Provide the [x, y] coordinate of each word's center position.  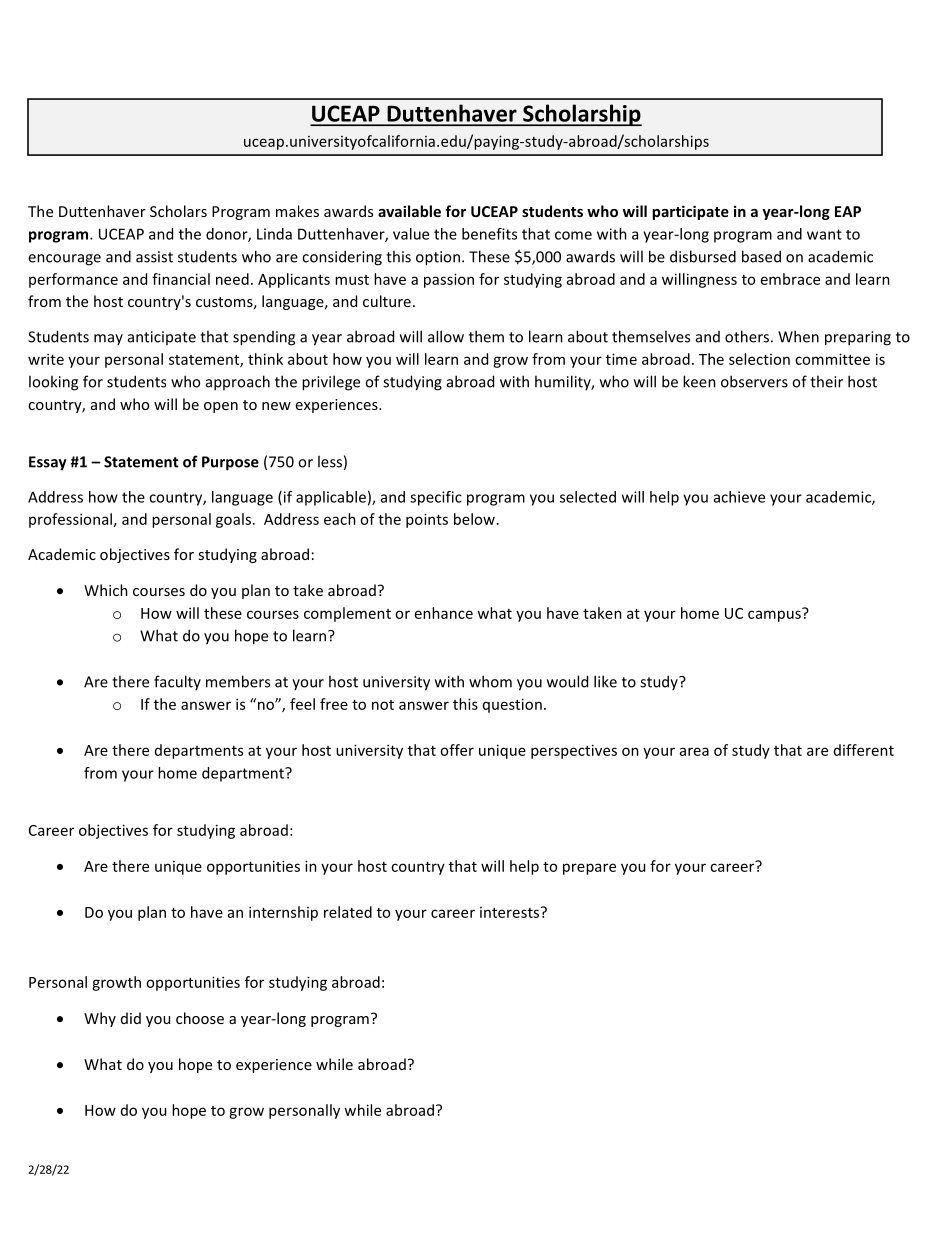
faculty [177, 682]
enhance [444, 613]
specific [436, 498]
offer [457, 750]
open [221, 407]
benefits [489, 234]
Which [106, 590]
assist [154, 257]
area [694, 751]
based [761, 256]
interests [509, 912]
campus [775, 615]
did [131, 1018]
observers [754, 381]
